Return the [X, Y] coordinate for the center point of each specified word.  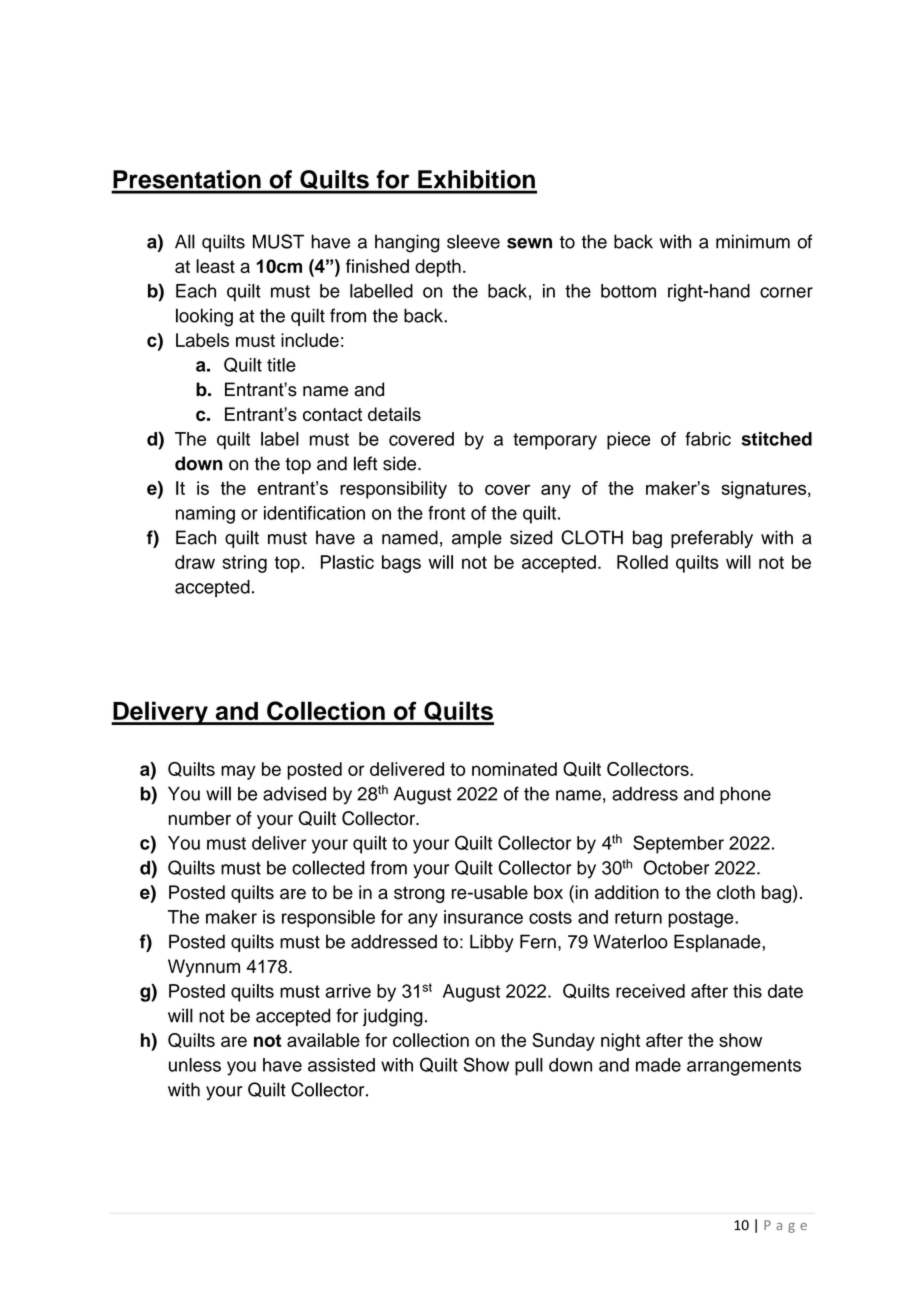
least [215, 266]
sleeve [473, 241]
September [678, 844]
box [548, 892]
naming [205, 515]
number [200, 818]
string [244, 564]
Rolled [642, 562]
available [323, 1040]
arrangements [744, 1067]
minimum [753, 241]
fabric [708, 439]
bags [401, 564]
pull [529, 1067]
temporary [555, 441]
